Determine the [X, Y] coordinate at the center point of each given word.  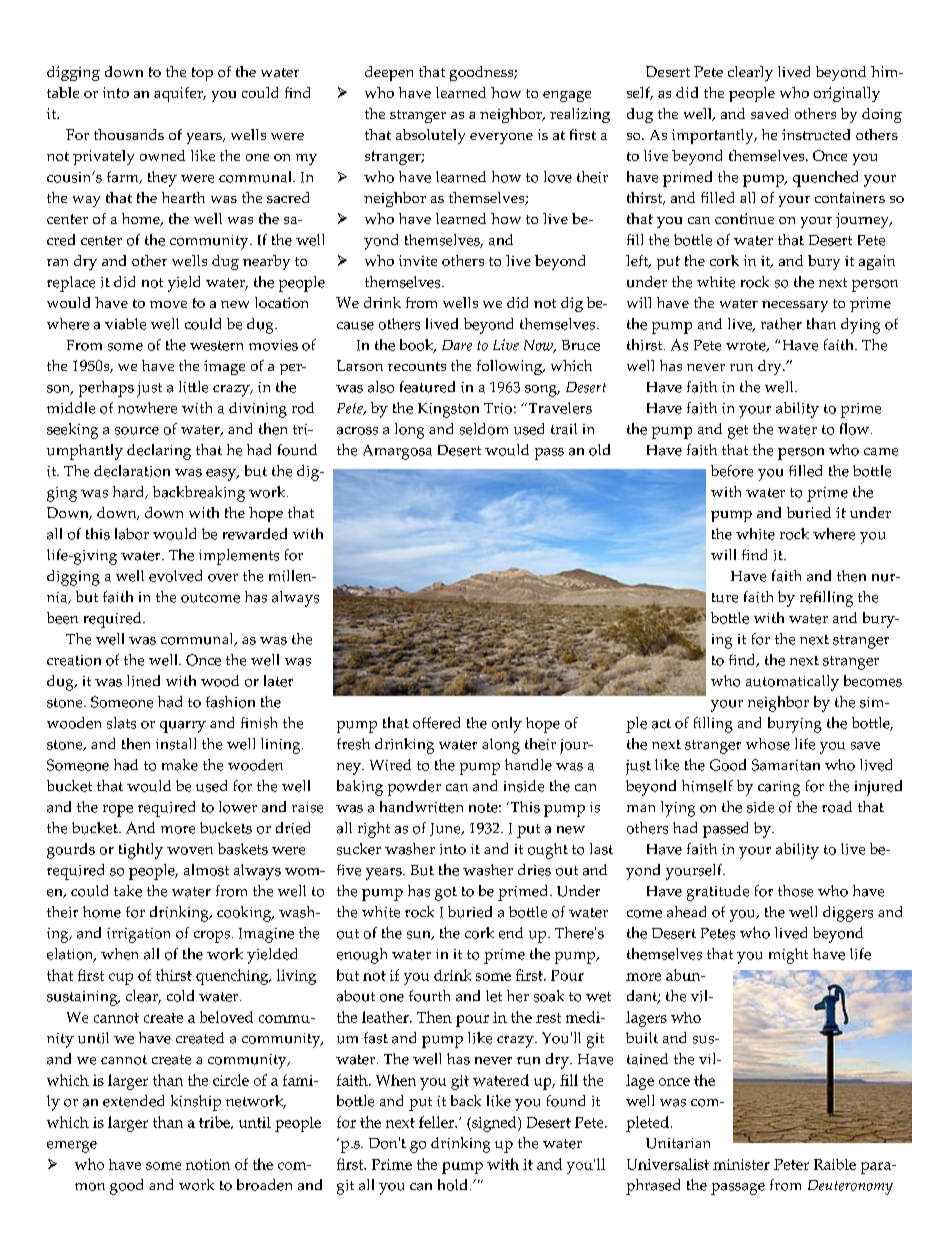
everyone [501, 138]
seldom [484, 429]
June [446, 829]
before [732, 471]
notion [208, 1164]
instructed [816, 134]
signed [494, 1124]
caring [779, 788]
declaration [132, 471]
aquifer [179, 94]
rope [118, 811]
